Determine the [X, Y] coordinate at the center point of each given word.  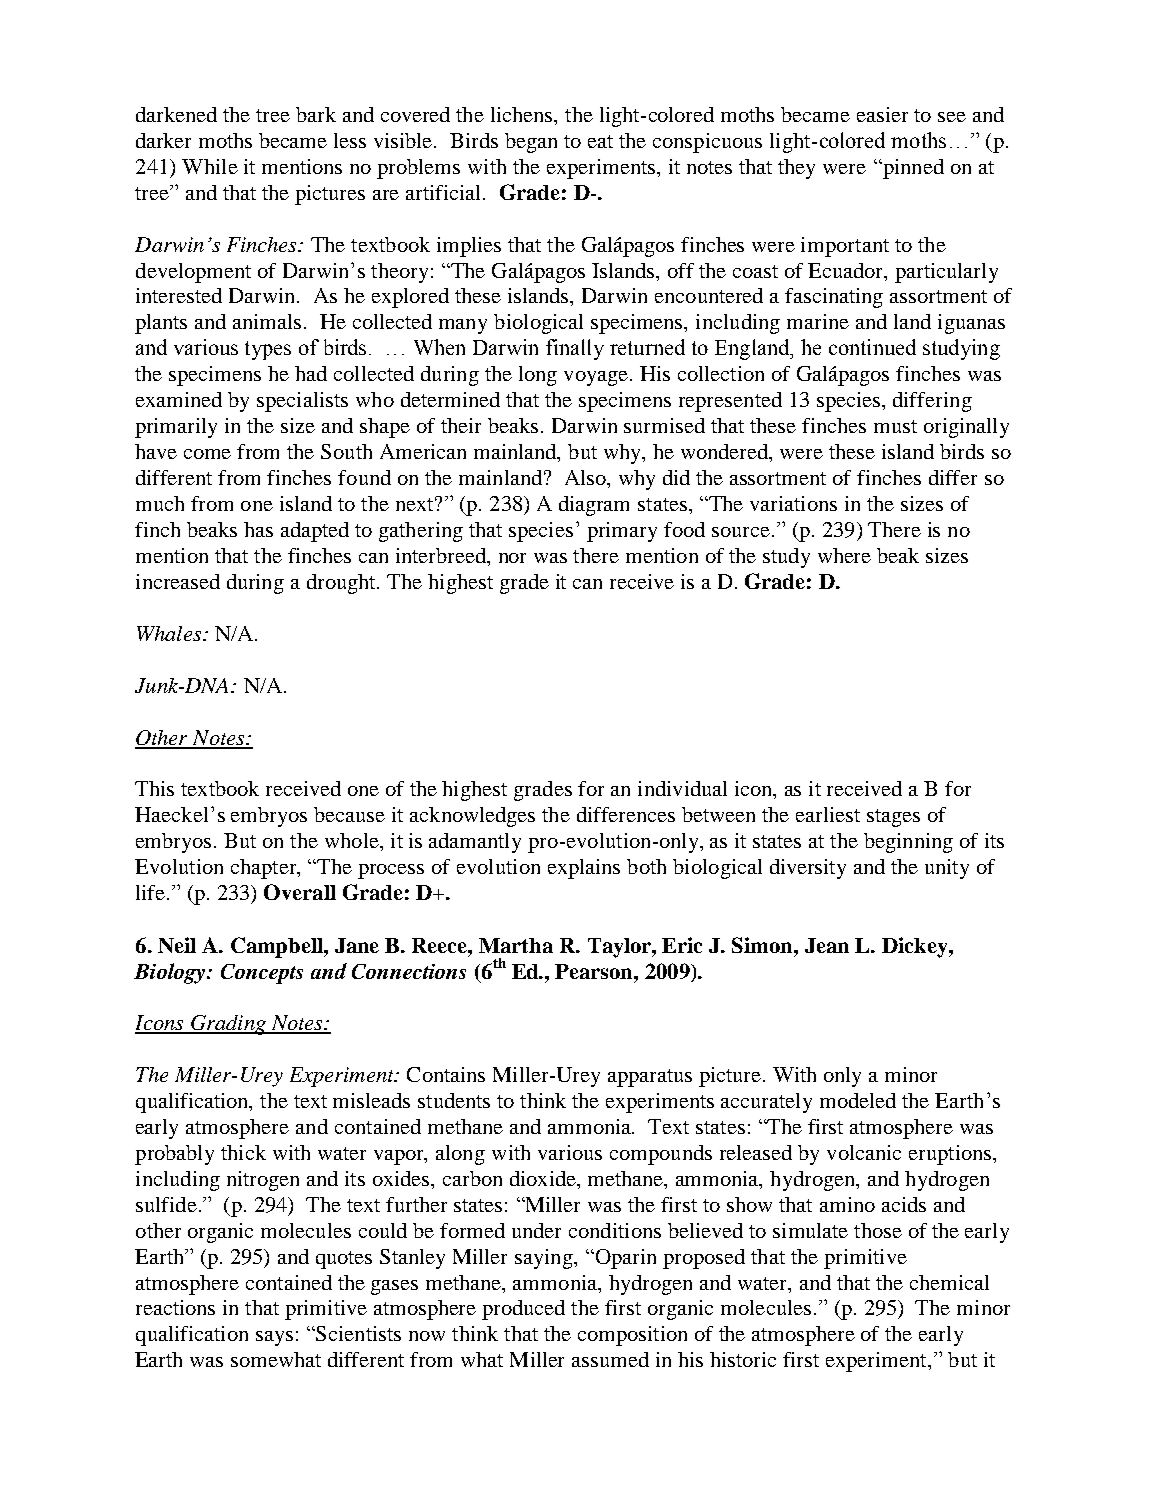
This [154, 788]
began [531, 143]
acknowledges [472, 817]
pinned [912, 169]
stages [893, 818]
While [210, 166]
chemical [949, 1282]
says [274, 1338]
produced [523, 1310]
